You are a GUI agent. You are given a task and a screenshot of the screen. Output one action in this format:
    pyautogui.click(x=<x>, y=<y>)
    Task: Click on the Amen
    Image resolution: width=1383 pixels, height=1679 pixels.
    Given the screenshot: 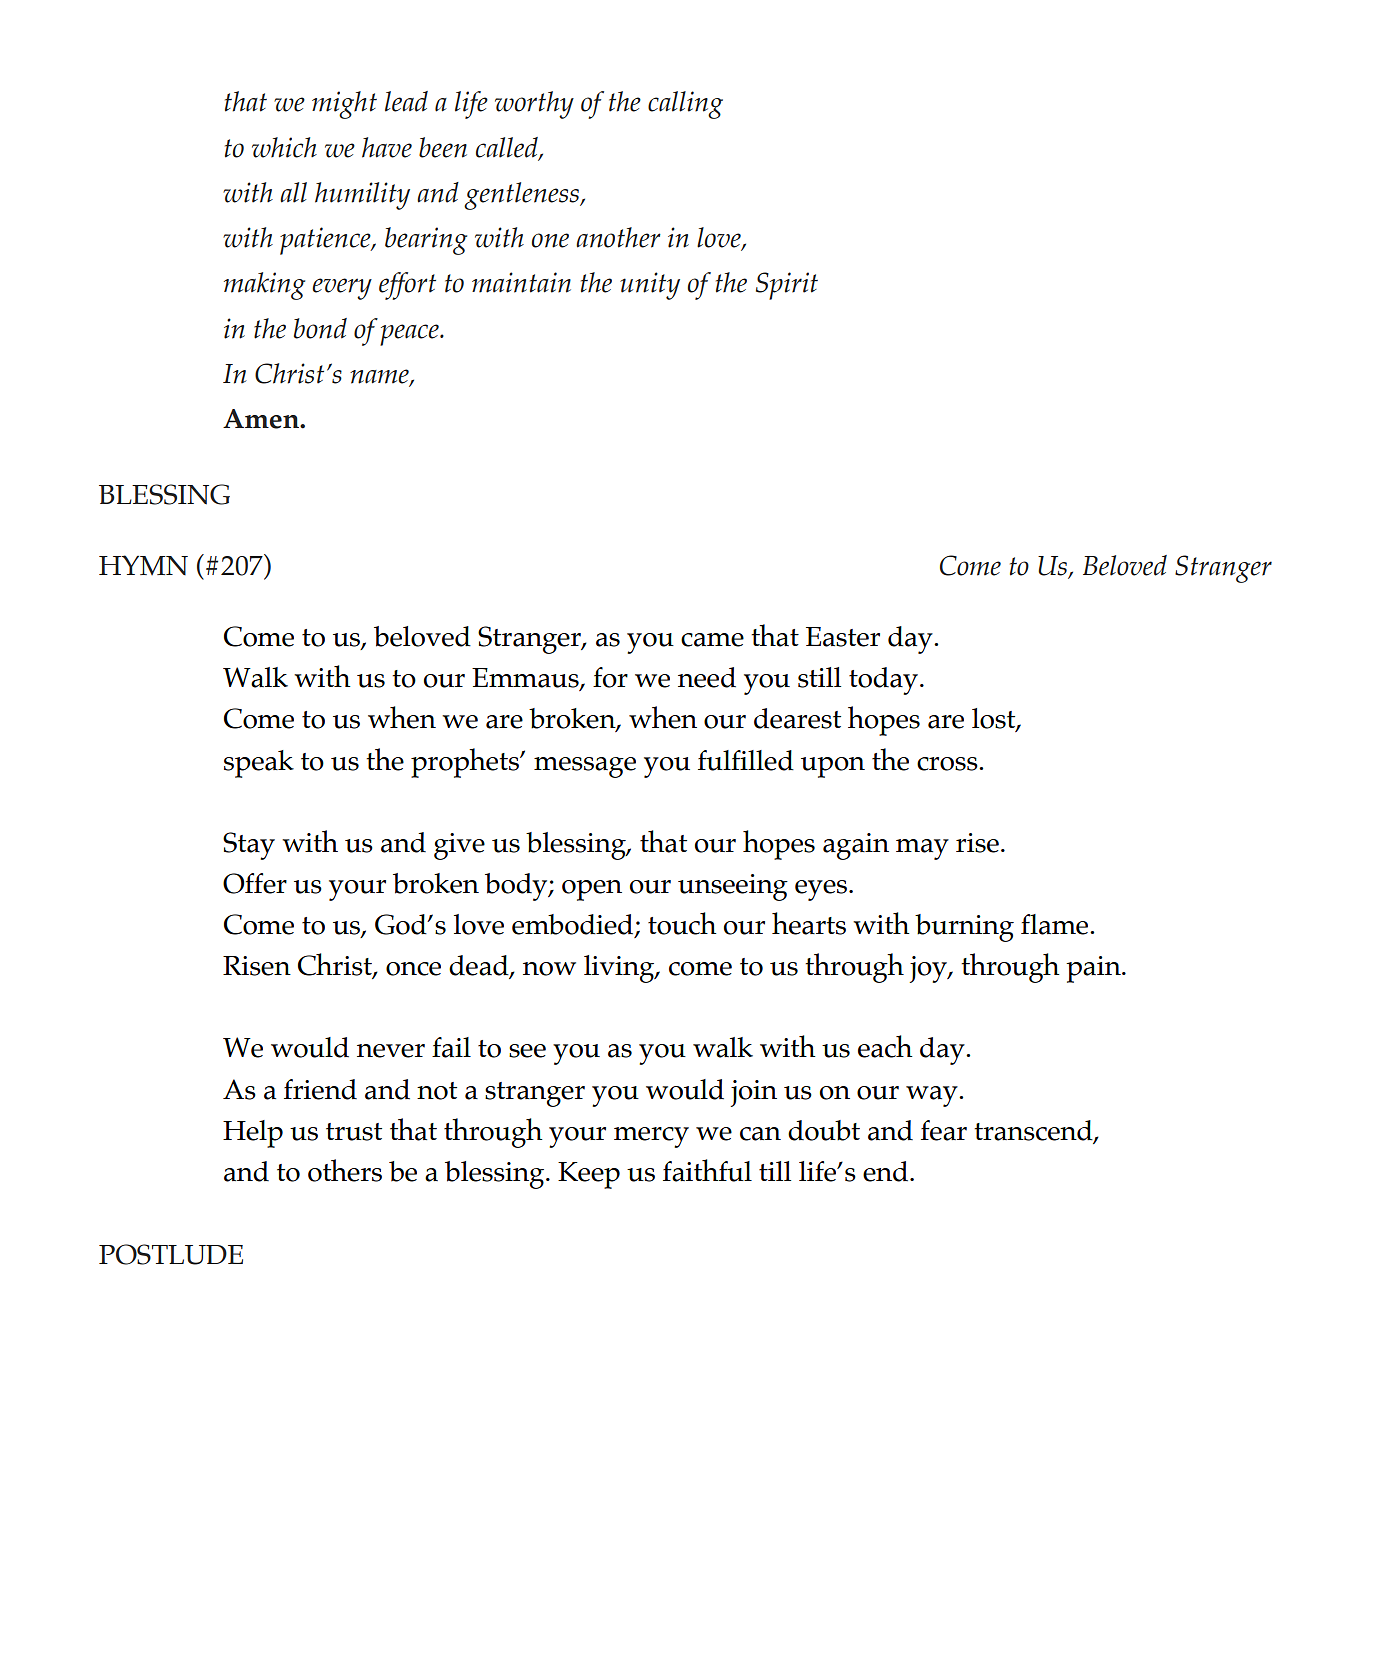 What is the action you would take?
    pyautogui.click(x=262, y=419)
